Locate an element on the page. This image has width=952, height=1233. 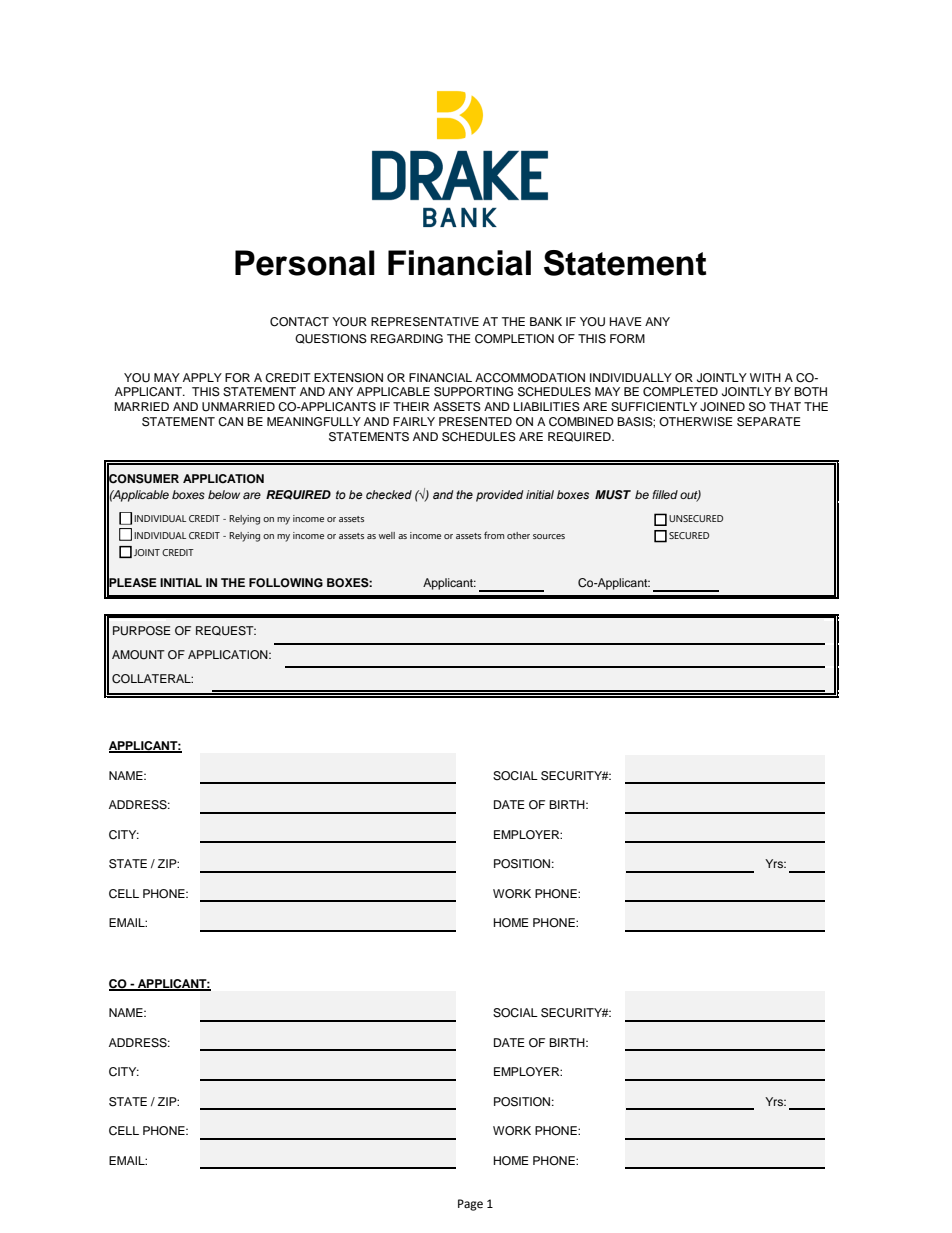
REQUEST is located at coordinates (226, 631).
